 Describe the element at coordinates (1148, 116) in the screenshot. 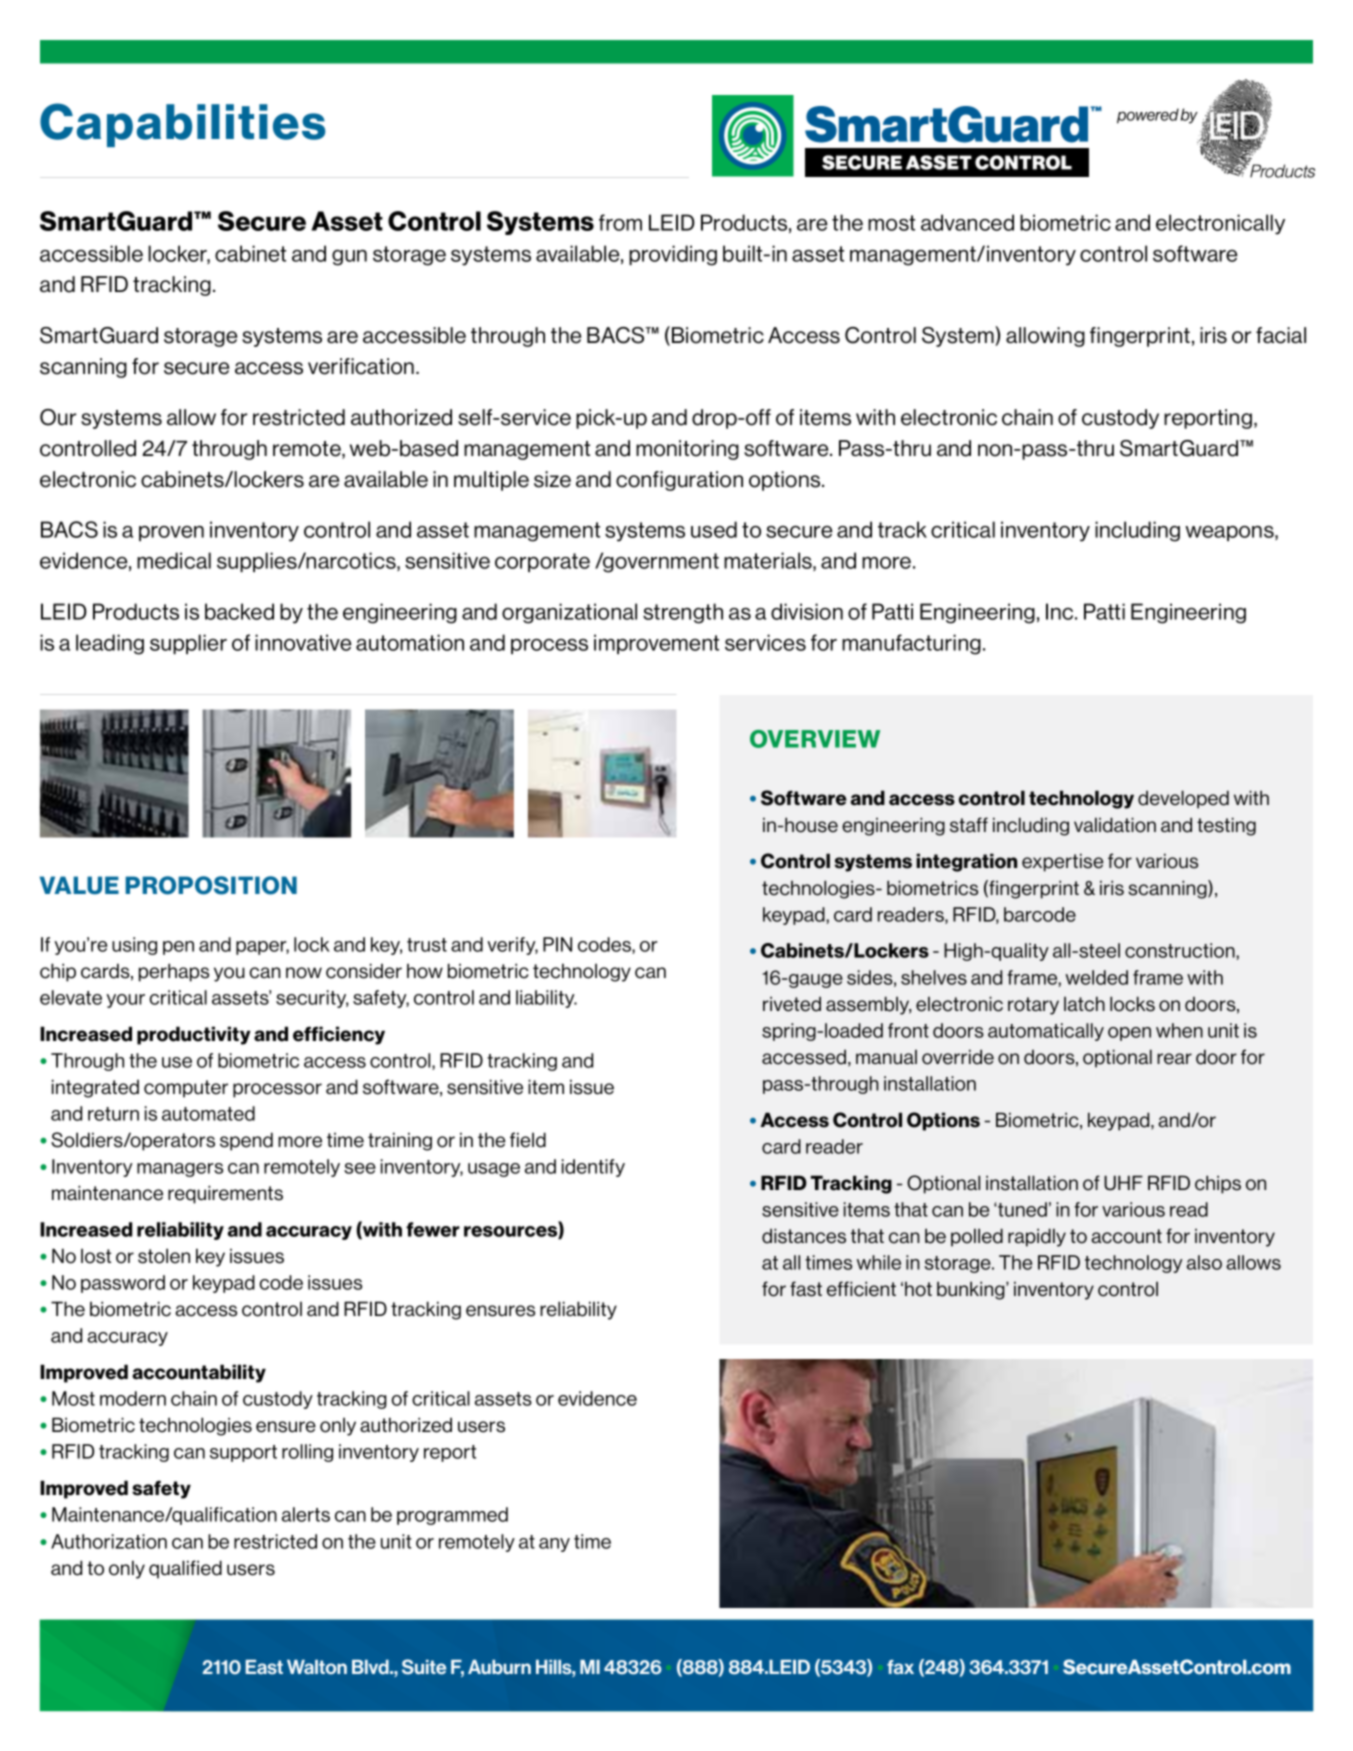

I see `powered` at that location.
